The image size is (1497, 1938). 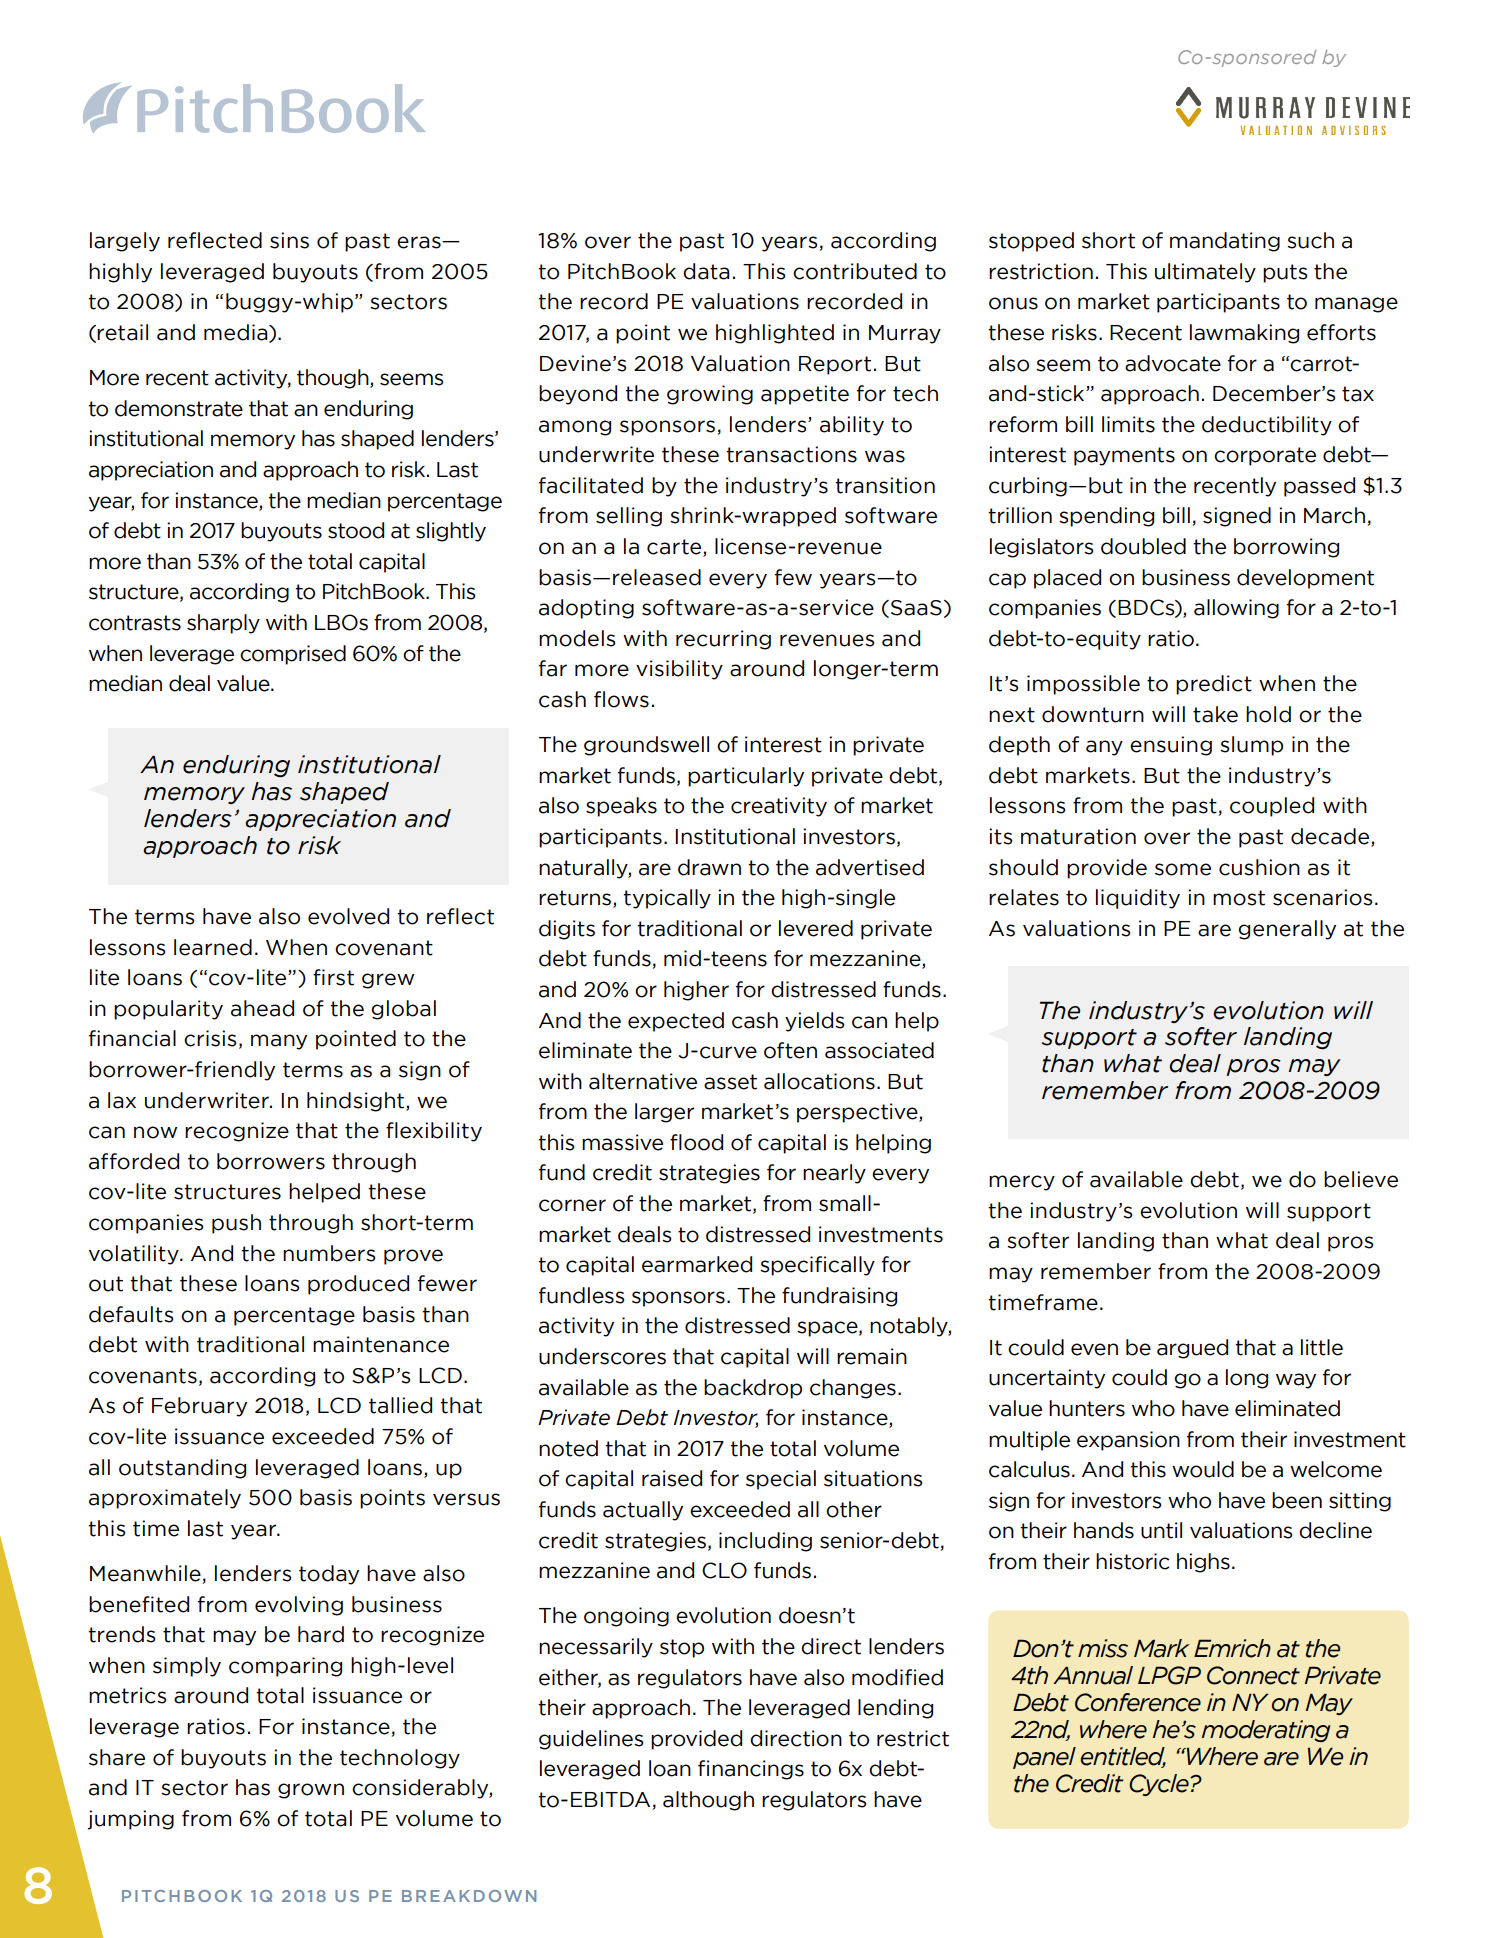 What do you see at coordinates (1192, 1349) in the screenshot?
I see `argued` at bounding box center [1192, 1349].
